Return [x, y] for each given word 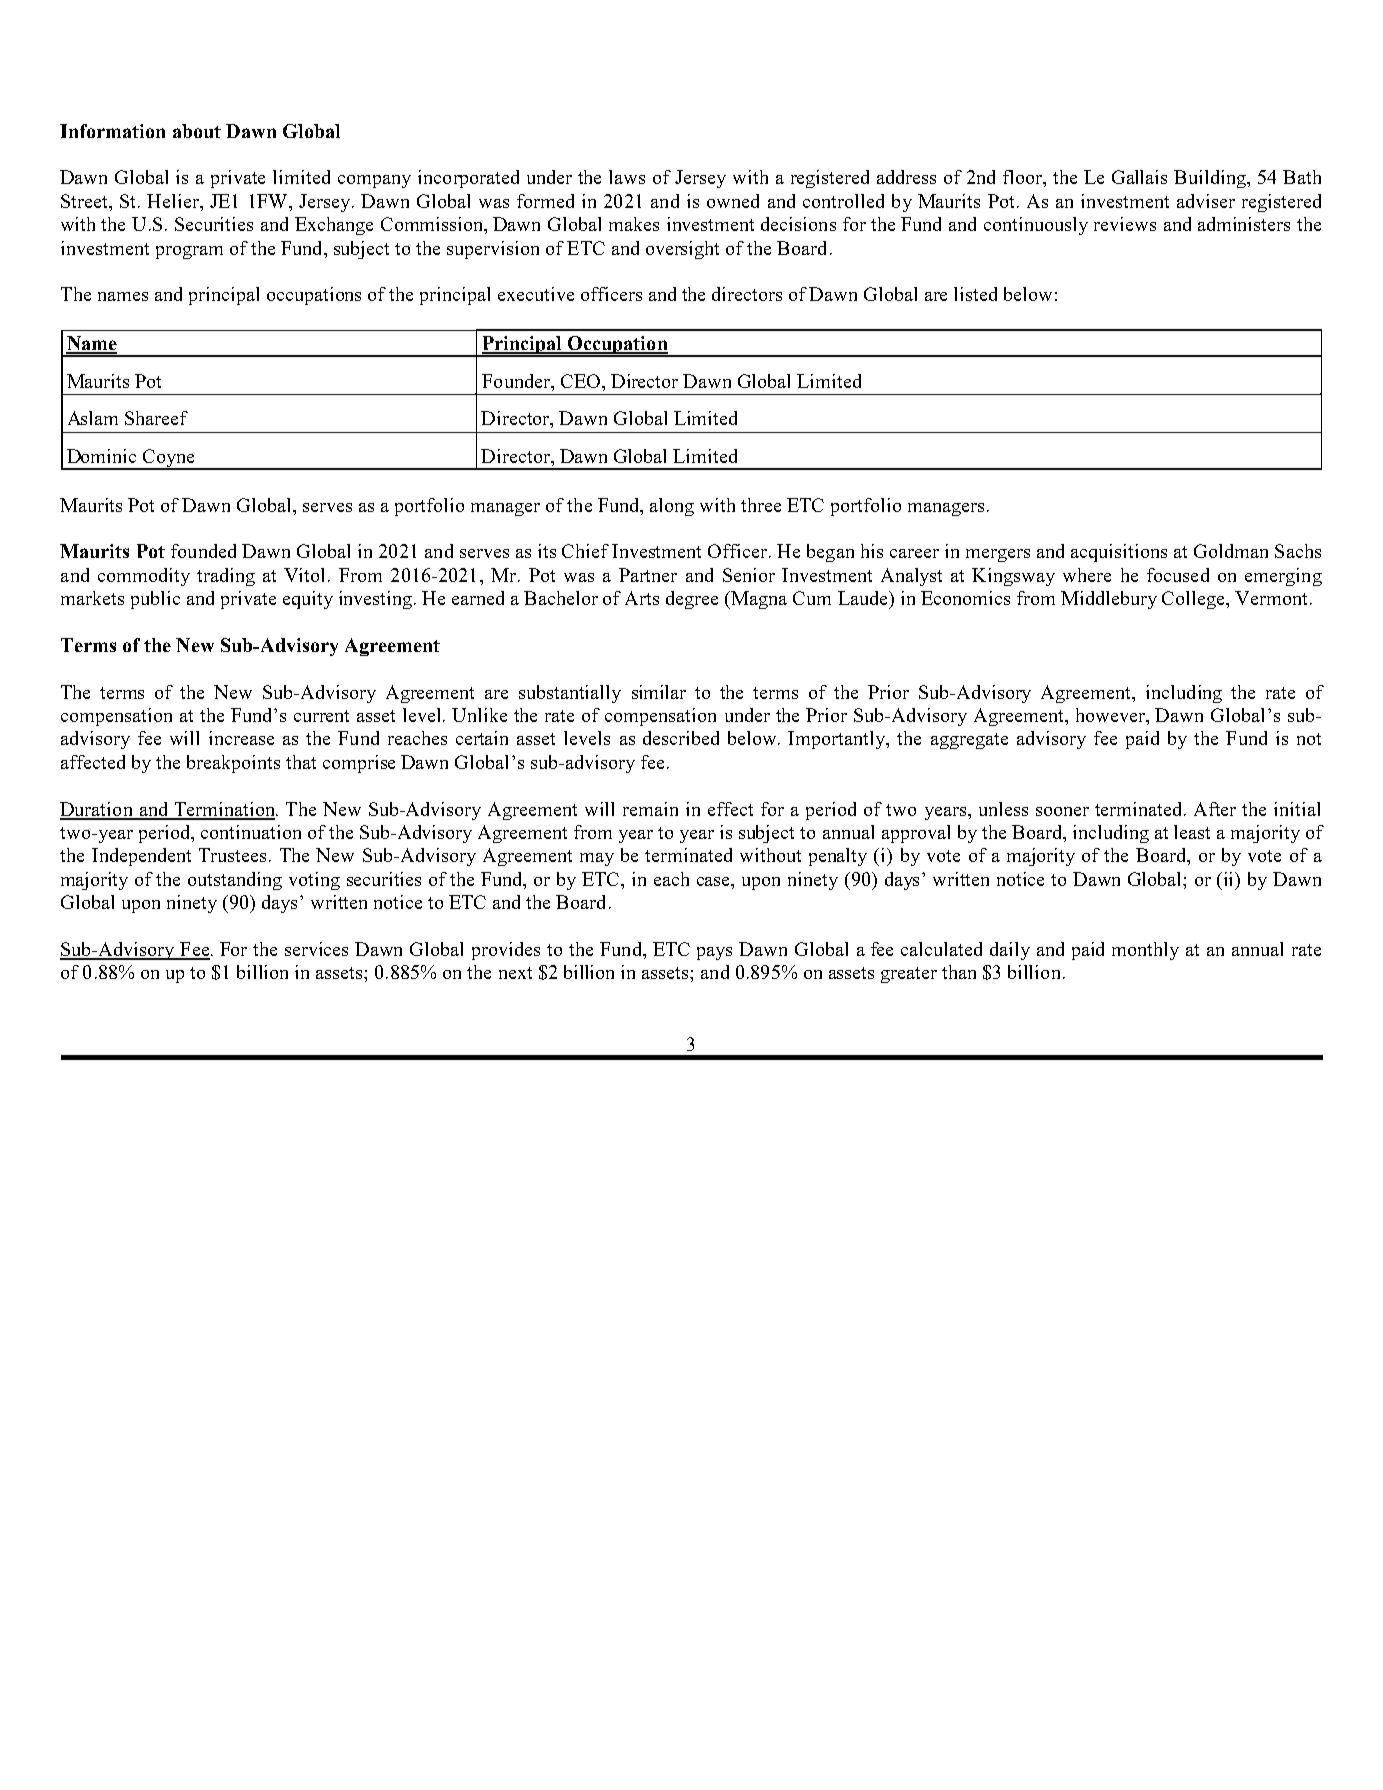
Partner [648, 575]
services [316, 949]
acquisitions [1119, 553]
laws [627, 177]
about [197, 131]
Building [1211, 179]
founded [203, 551]
